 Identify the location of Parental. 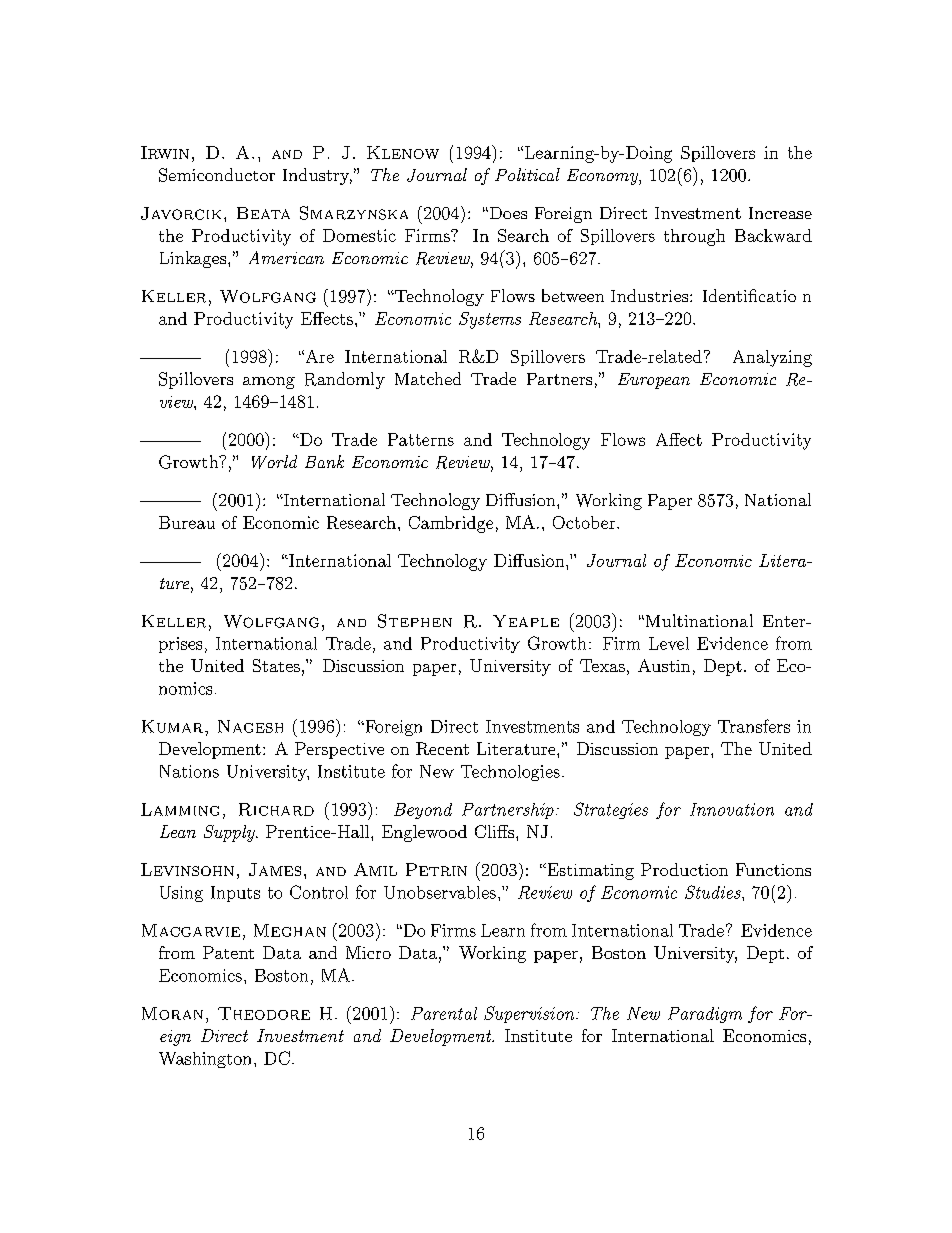
(444, 1013).
